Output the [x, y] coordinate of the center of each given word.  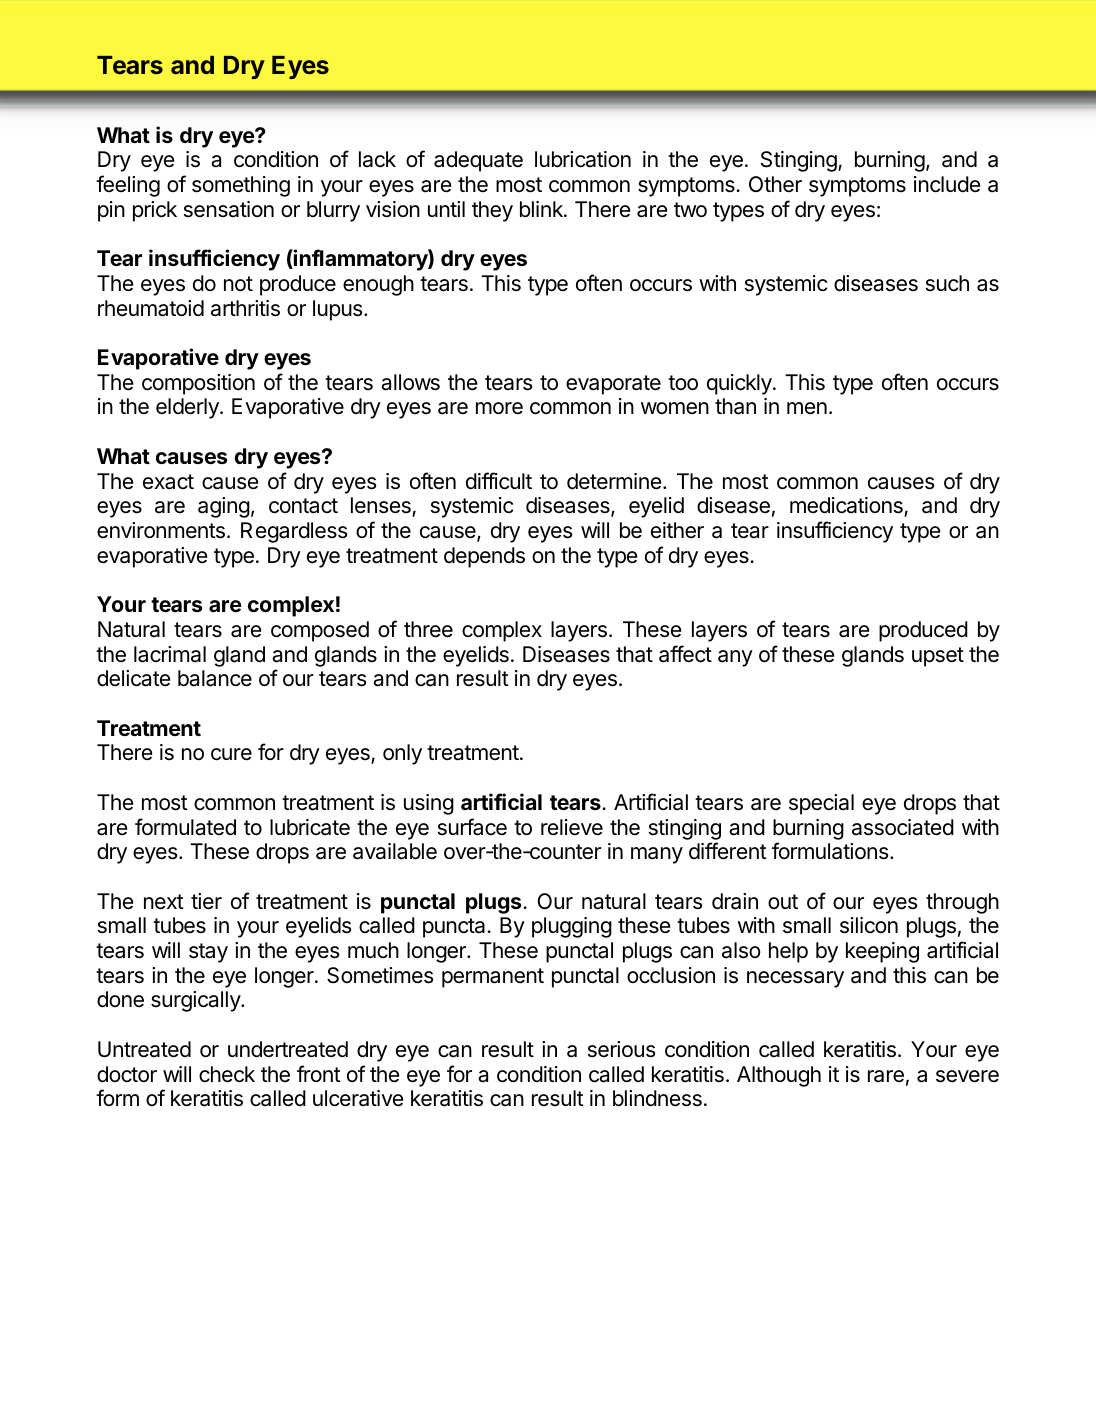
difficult [499, 481]
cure [231, 754]
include [947, 184]
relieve [572, 827]
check [227, 1074]
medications [847, 507]
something [241, 186]
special [821, 804]
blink [542, 209]
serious [622, 1049]
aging [224, 507]
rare [886, 1076]
